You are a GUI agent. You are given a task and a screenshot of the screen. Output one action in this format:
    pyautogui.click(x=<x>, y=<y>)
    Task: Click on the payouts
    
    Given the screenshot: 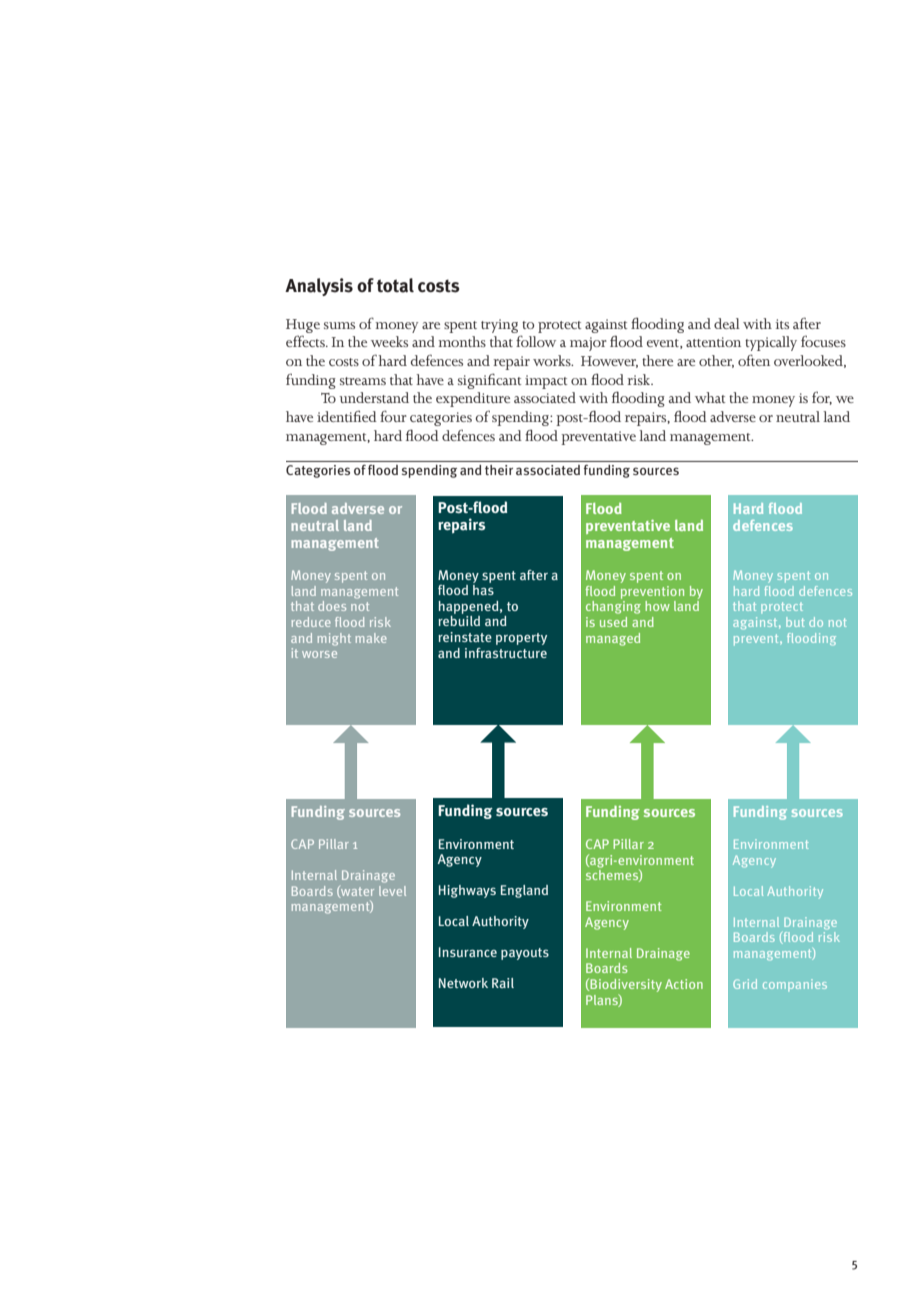 What is the action you would take?
    pyautogui.click(x=525, y=954)
